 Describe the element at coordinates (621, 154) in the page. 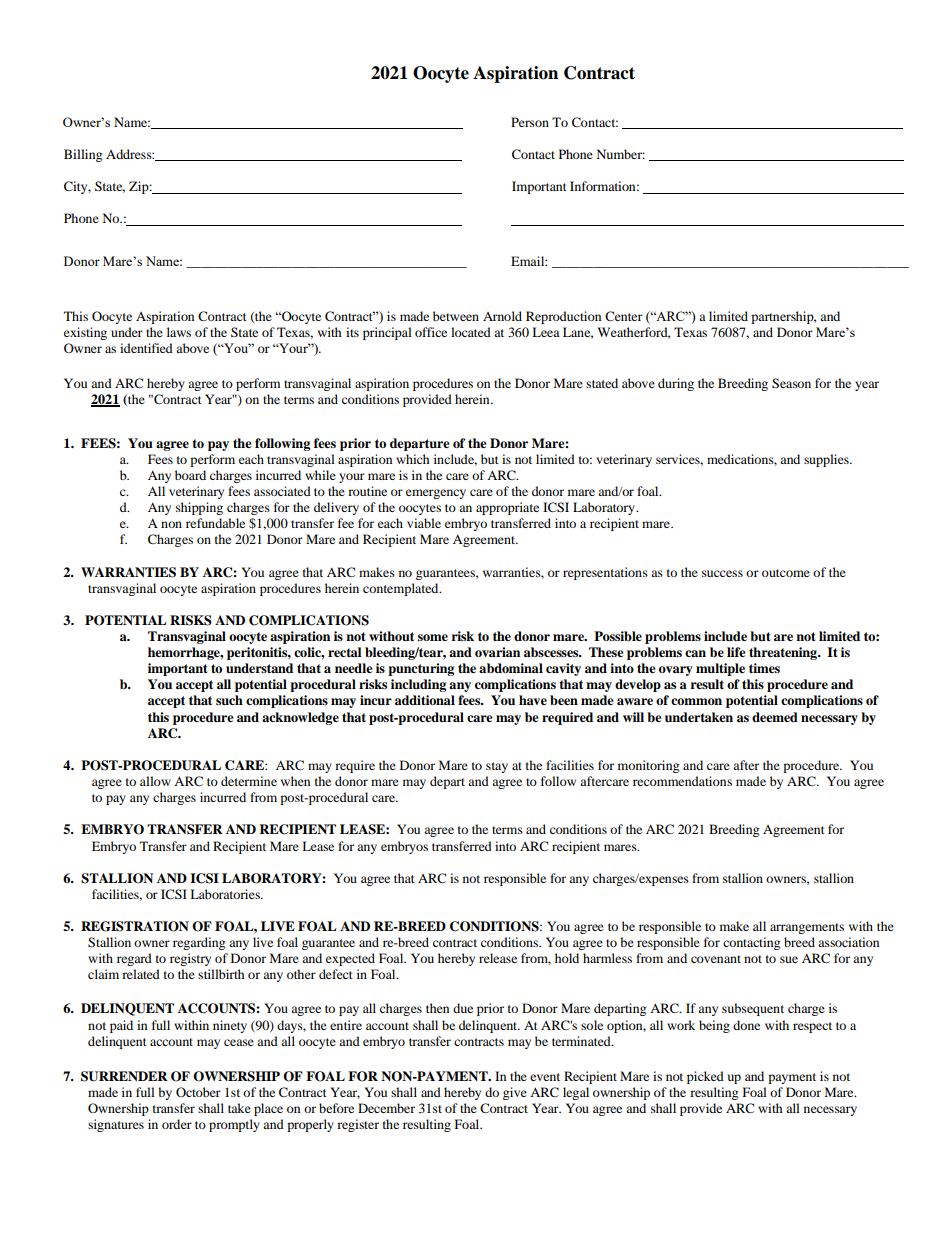

I see `Number` at that location.
